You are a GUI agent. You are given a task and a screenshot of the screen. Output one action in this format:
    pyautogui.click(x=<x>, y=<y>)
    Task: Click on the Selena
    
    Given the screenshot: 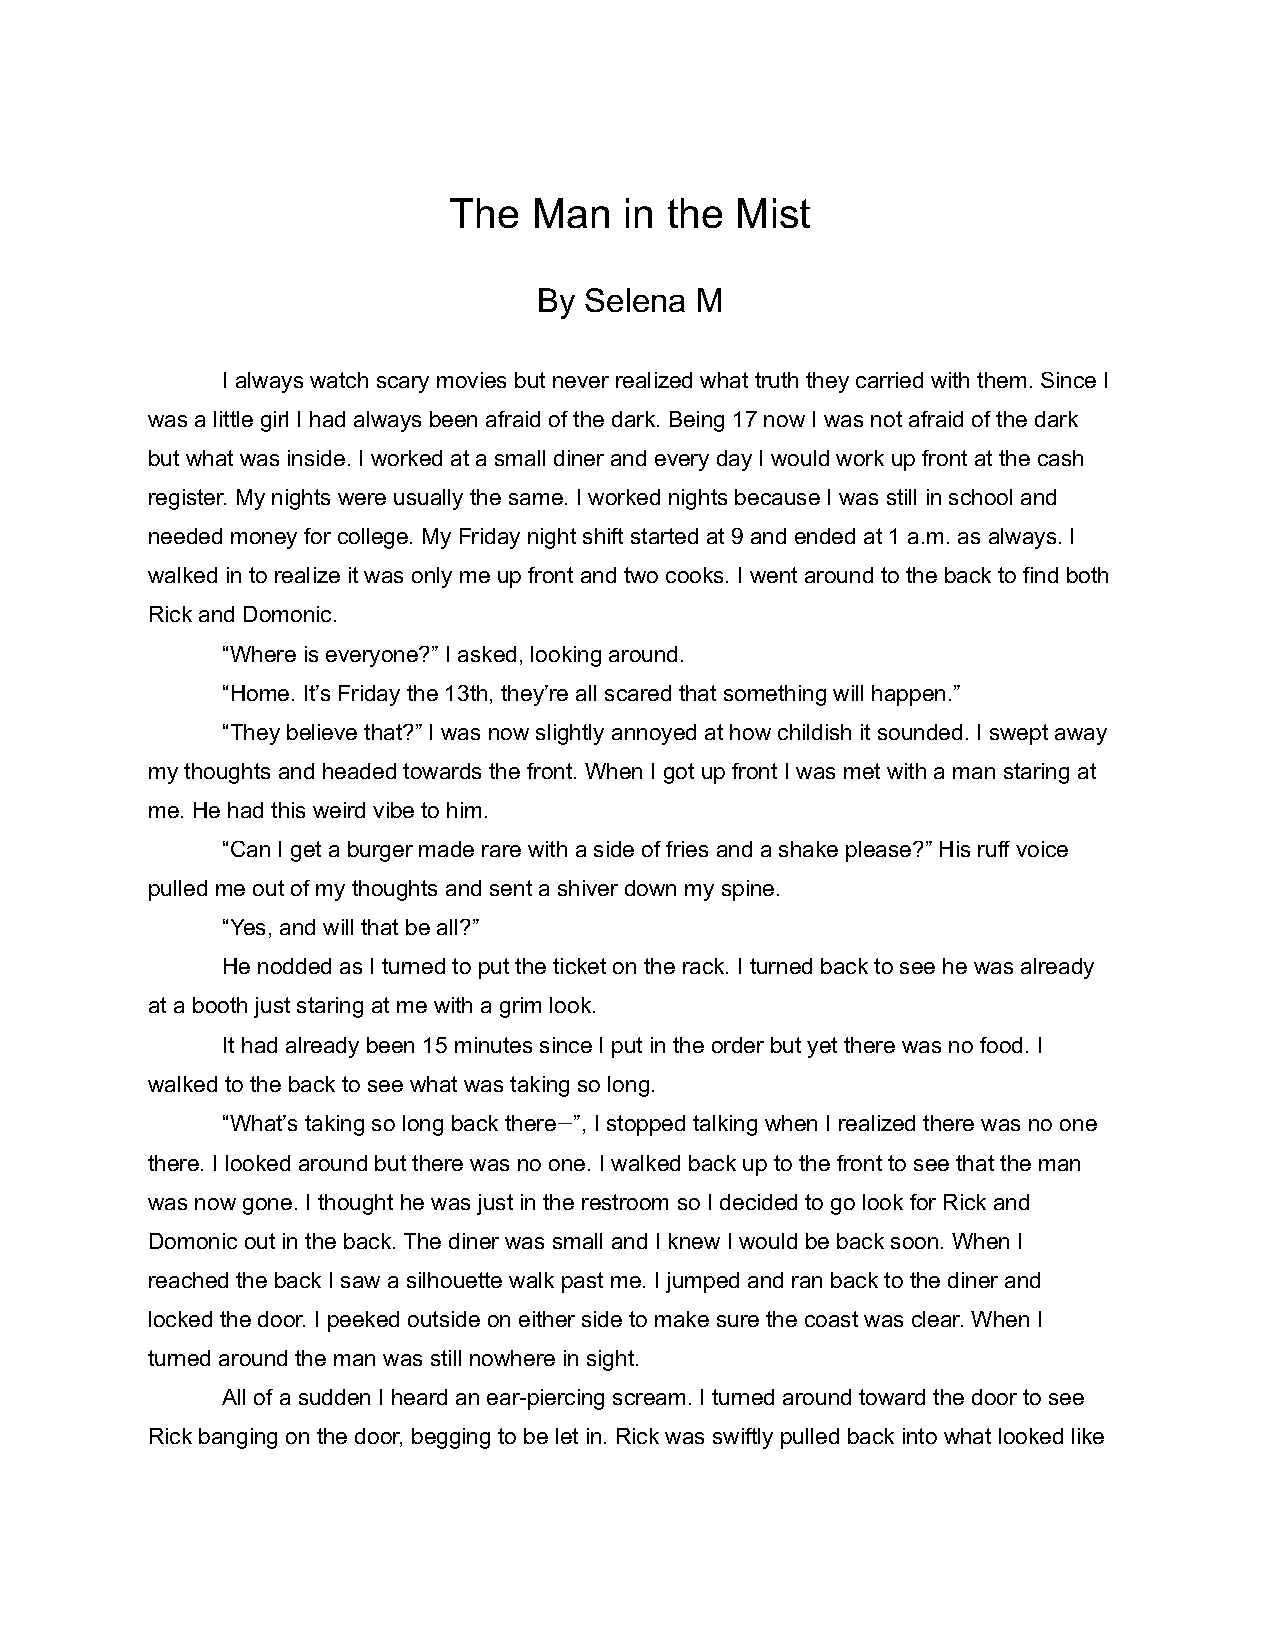 What is the action you would take?
    pyautogui.click(x=635, y=300)
